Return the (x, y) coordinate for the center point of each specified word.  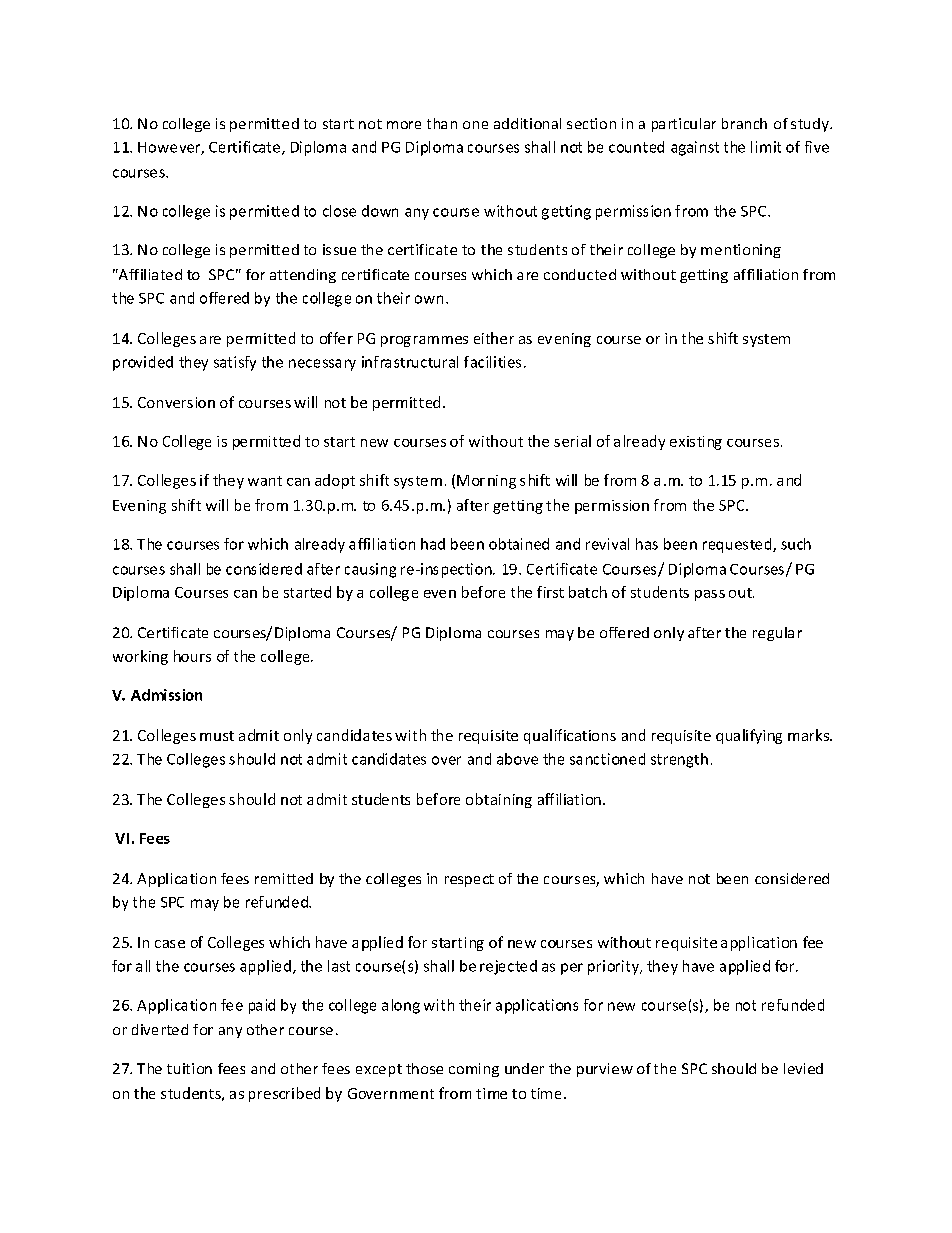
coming (474, 1070)
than (442, 123)
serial (572, 441)
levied (803, 1068)
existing (696, 443)
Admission (166, 695)
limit (766, 147)
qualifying (749, 736)
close (339, 211)
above (517, 759)
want (265, 481)
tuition (189, 1068)
